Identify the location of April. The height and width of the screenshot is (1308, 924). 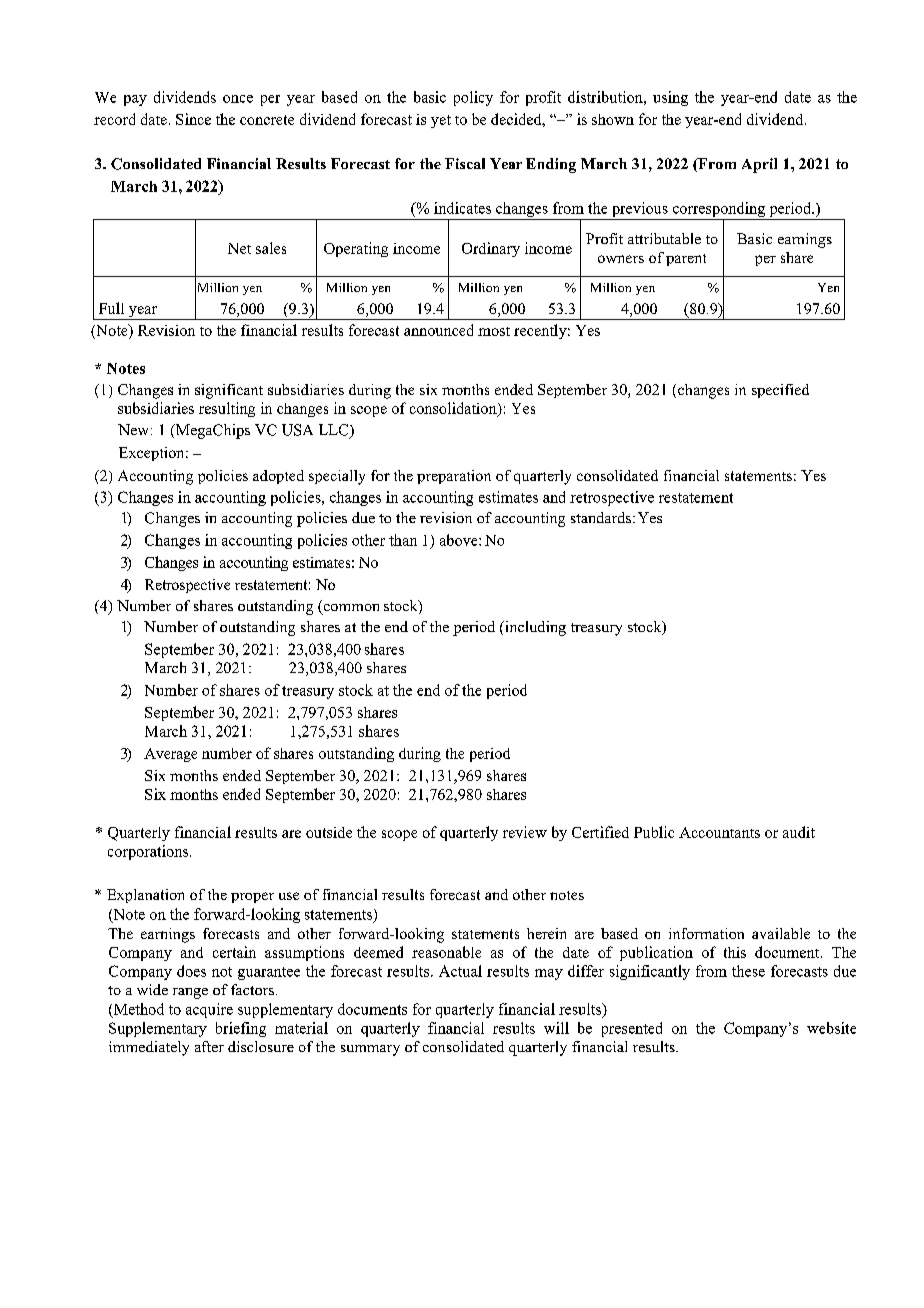
(759, 165).
